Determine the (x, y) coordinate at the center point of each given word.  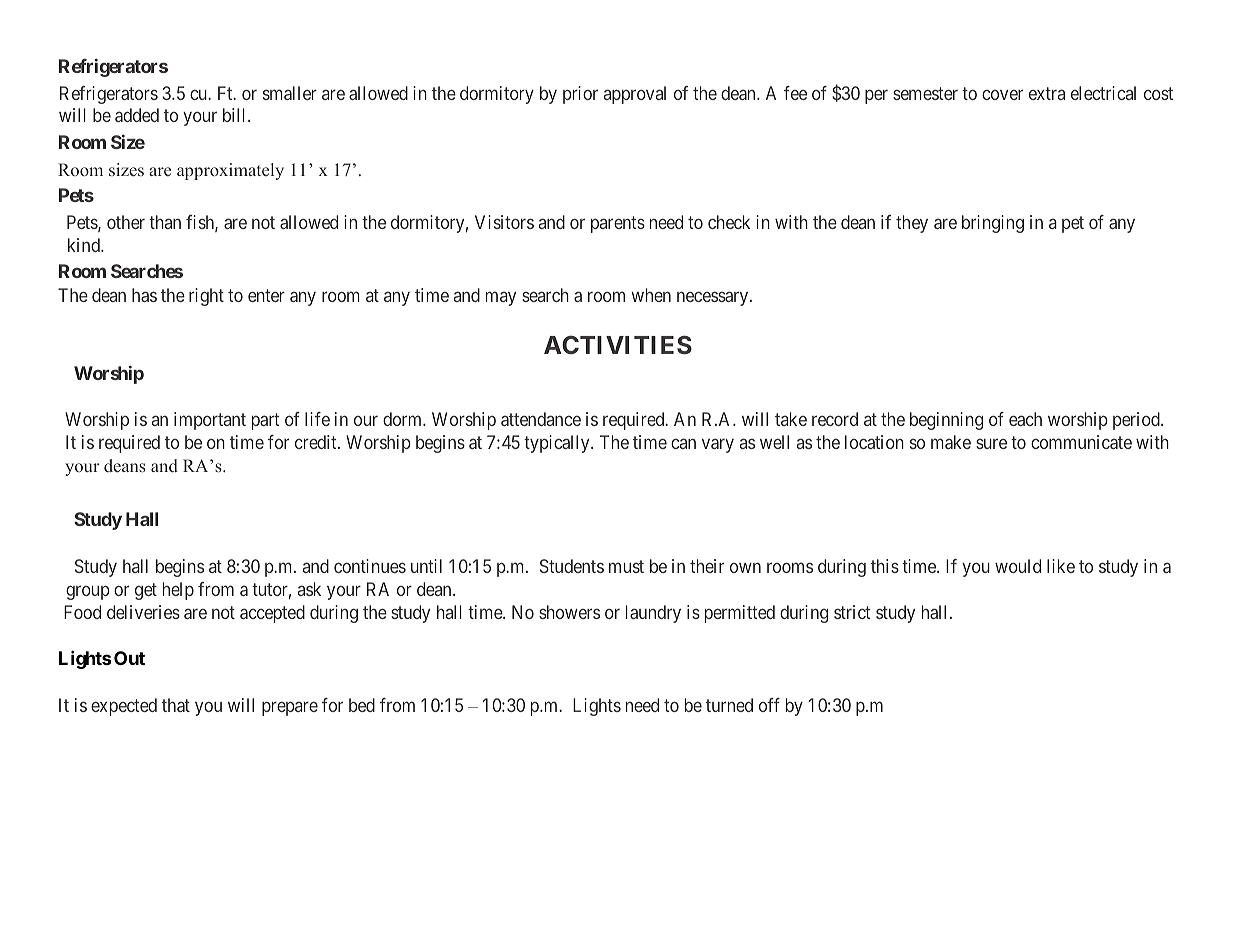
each (1025, 419)
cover (1002, 94)
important (210, 421)
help (178, 591)
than (165, 222)
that (176, 705)
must (626, 566)
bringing (993, 224)
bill (236, 115)
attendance (541, 419)
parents (618, 224)
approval (635, 95)
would (1018, 566)
